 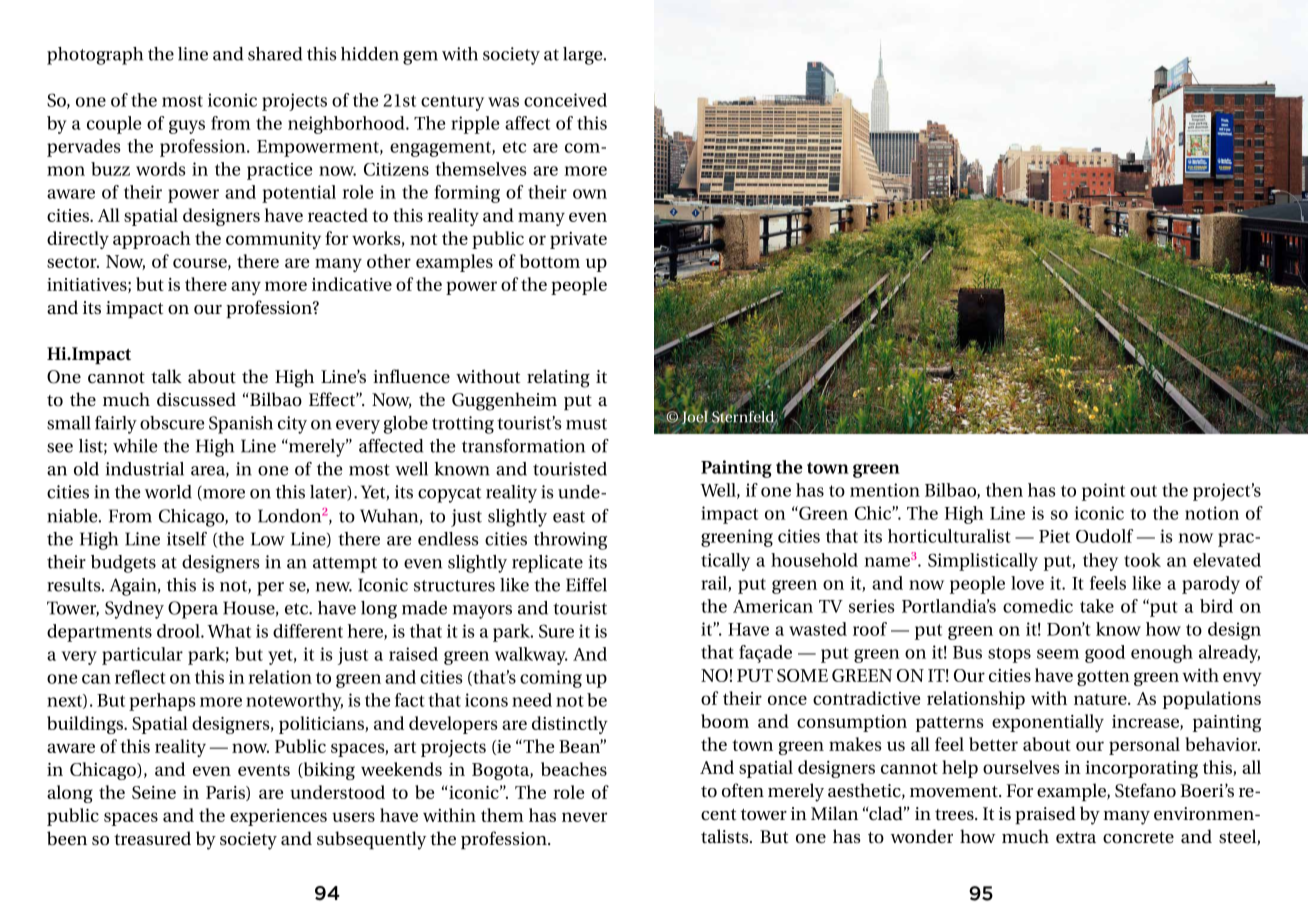 What do you see at coordinates (275, 54) in the screenshot?
I see `shared` at bounding box center [275, 54].
